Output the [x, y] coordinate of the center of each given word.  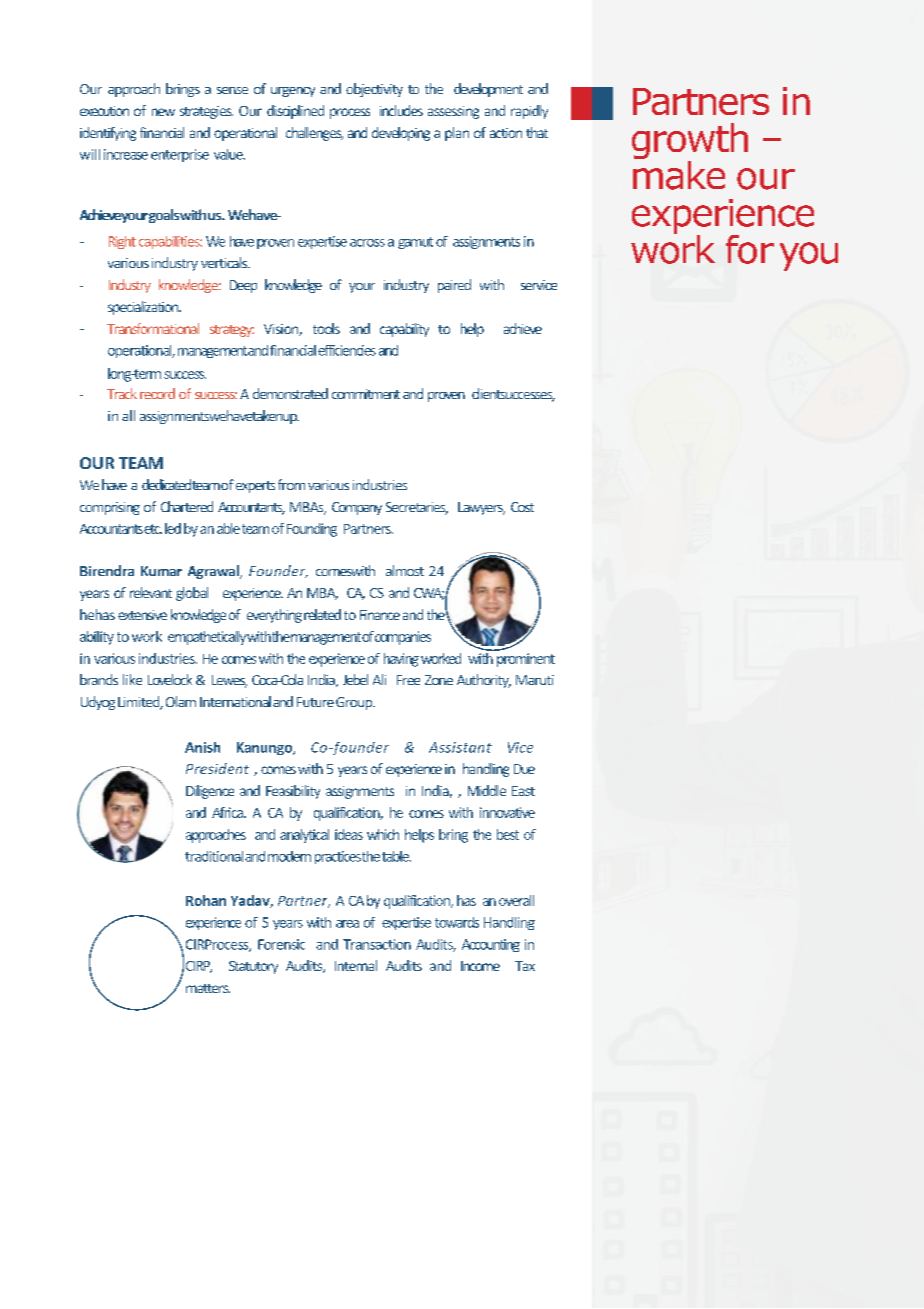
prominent [526, 660]
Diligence [210, 792]
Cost [522, 507]
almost [405, 570]
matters [208, 988]
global [192, 594]
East [523, 791]
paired [454, 286]
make [679, 174]
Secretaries [417, 508]
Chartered [187, 506]
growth [690, 142]
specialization [144, 308]
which [383, 834]
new [163, 112]
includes [401, 110]
